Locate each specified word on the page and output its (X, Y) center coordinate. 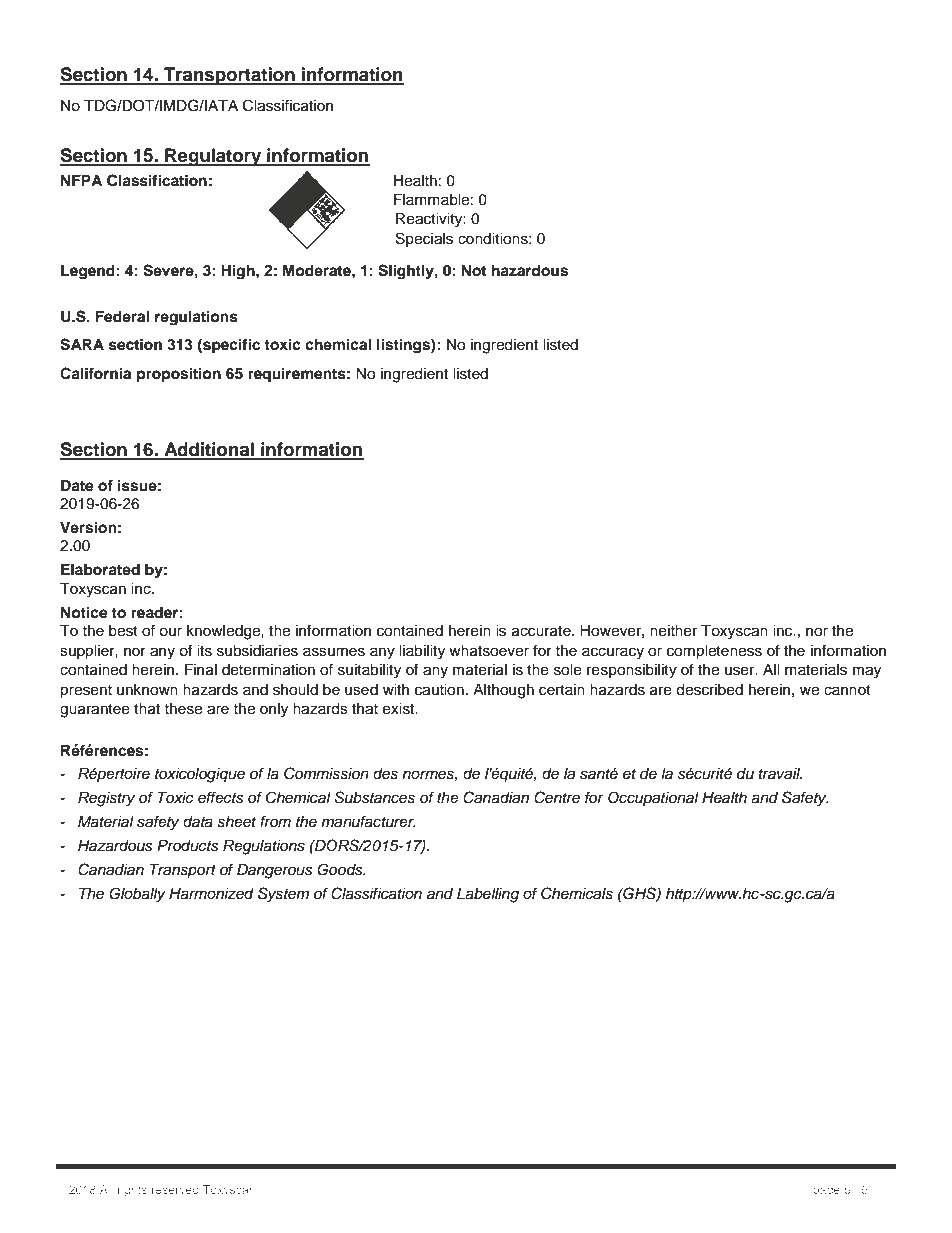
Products (188, 846)
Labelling (488, 895)
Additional (209, 450)
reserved (175, 1189)
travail (780, 774)
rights (132, 1191)
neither (673, 631)
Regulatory (213, 157)
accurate (542, 631)
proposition (179, 375)
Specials (424, 239)
